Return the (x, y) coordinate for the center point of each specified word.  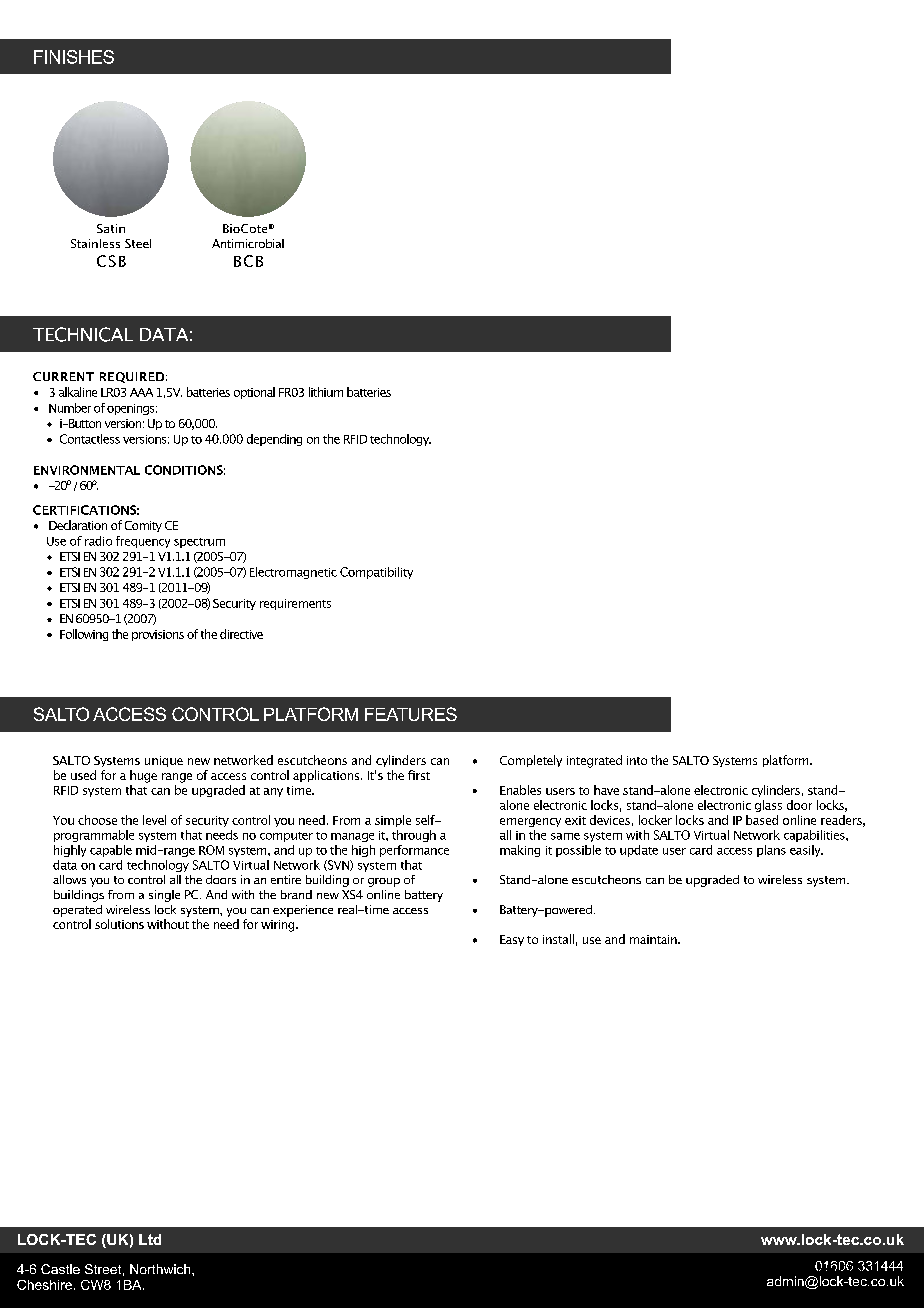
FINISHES (74, 57)
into (637, 760)
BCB (248, 261)
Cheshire (44, 1285)
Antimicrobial (248, 243)
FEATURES (411, 714)
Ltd (150, 1239)
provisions (158, 635)
